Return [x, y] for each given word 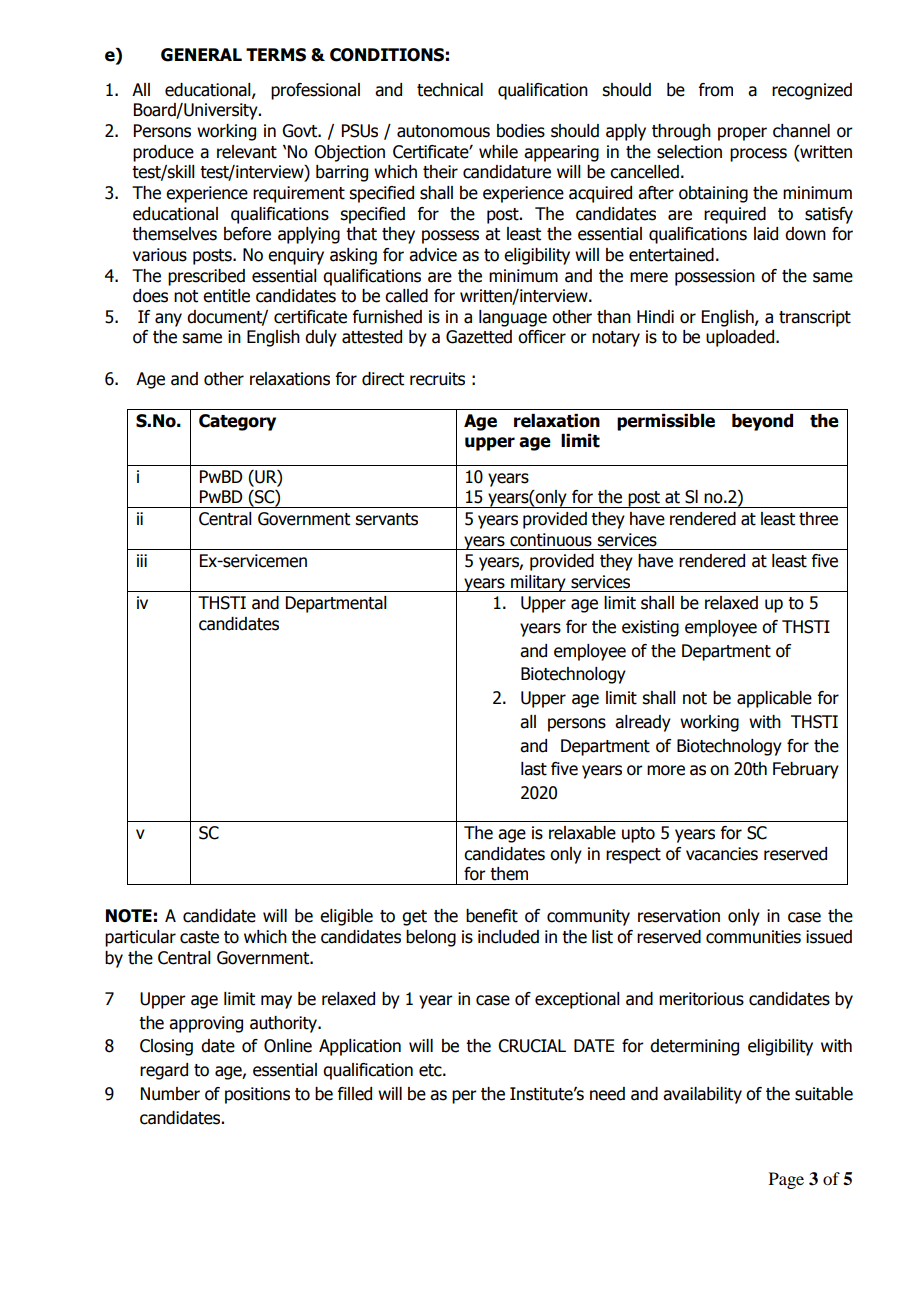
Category [237, 422]
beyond [762, 422]
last [534, 769]
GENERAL [201, 55]
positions [257, 1095]
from [716, 90]
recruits [437, 379]
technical [450, 90]
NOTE [129, 916]
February [806, 770]
